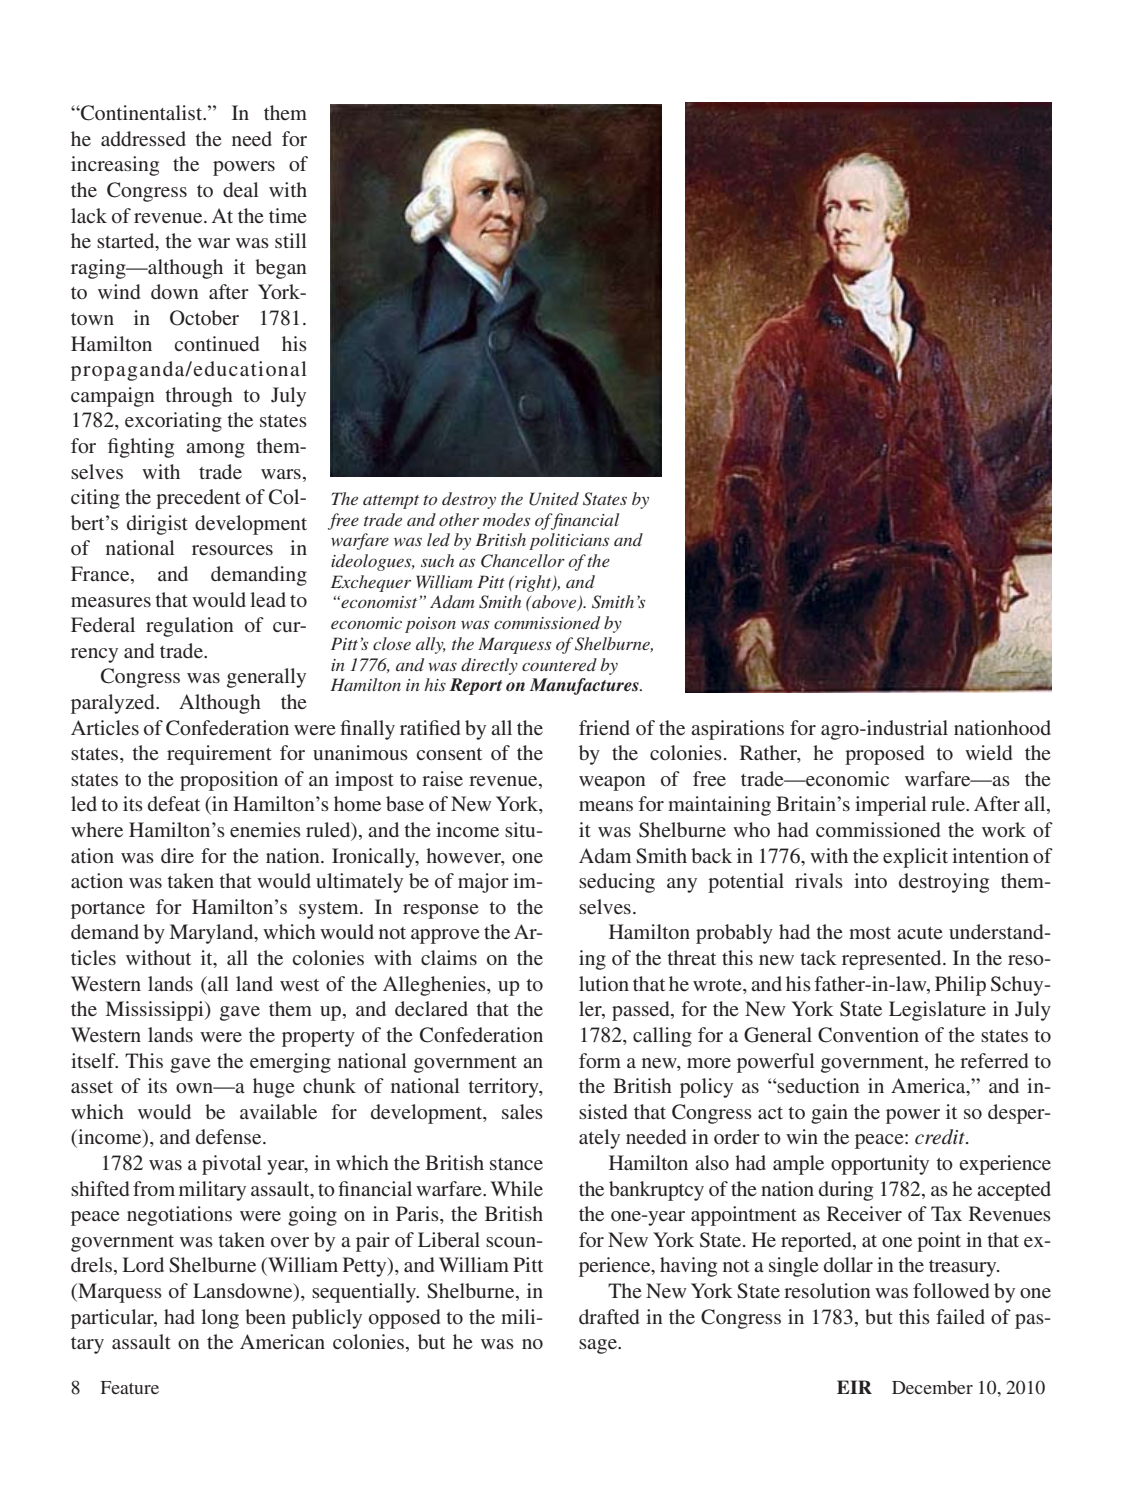  Describe the element at coordinates (330, 910) in the page. I see `system` at that location.
